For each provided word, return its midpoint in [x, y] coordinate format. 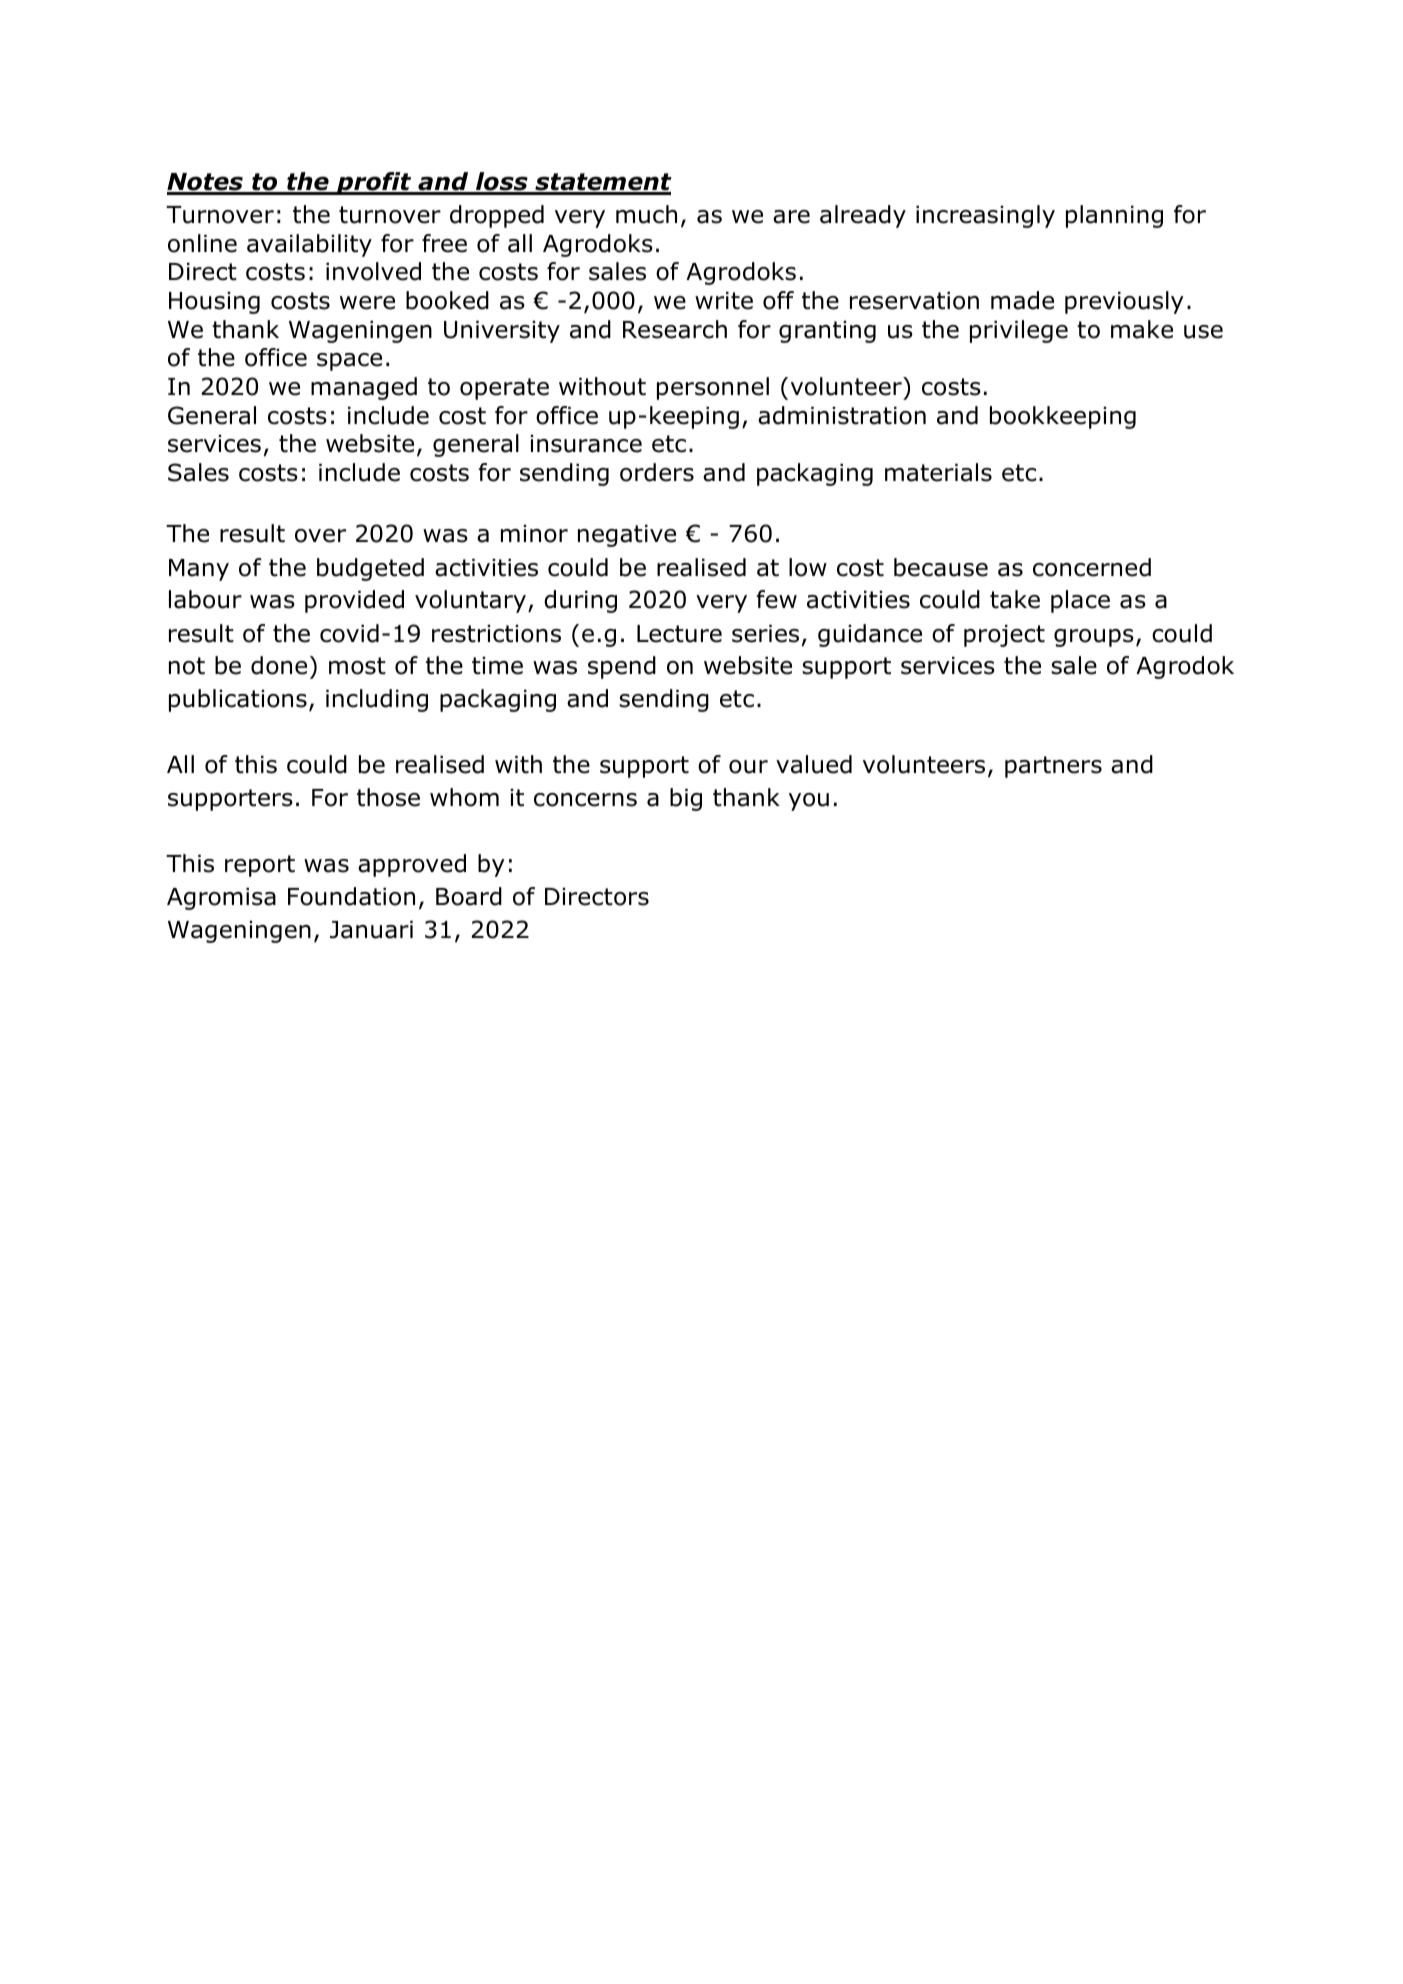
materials [938, 472]
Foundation [351, 896]
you [809, 802]
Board [469, 896]
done [279, 665]
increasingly [985, 216]
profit [374, 183]
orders [657, 472]
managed [364, 388]
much [646, 214]
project [1004, 636]
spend [622, 667]
